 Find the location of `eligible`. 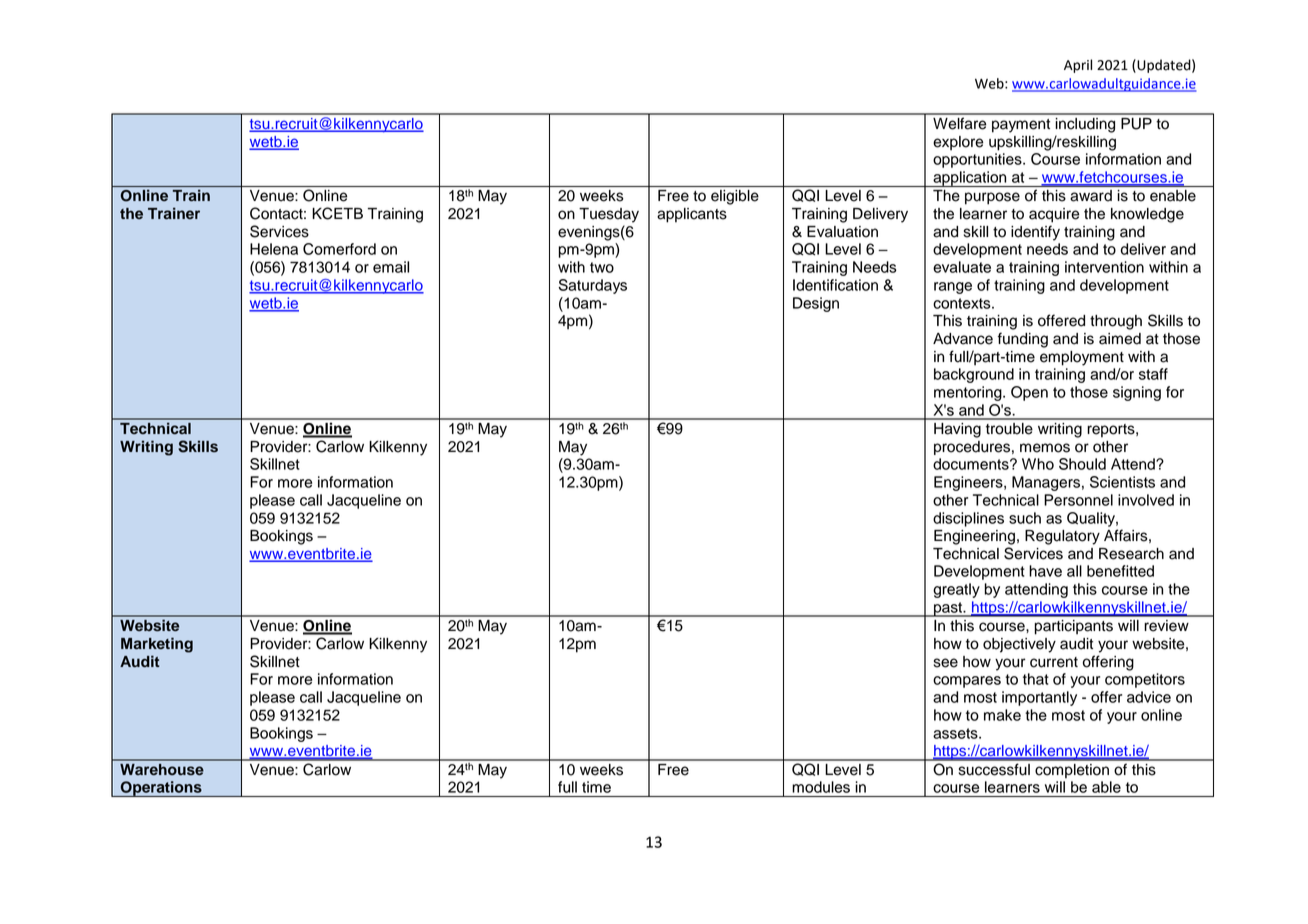

eligible is located at coordinates (735, 197).
